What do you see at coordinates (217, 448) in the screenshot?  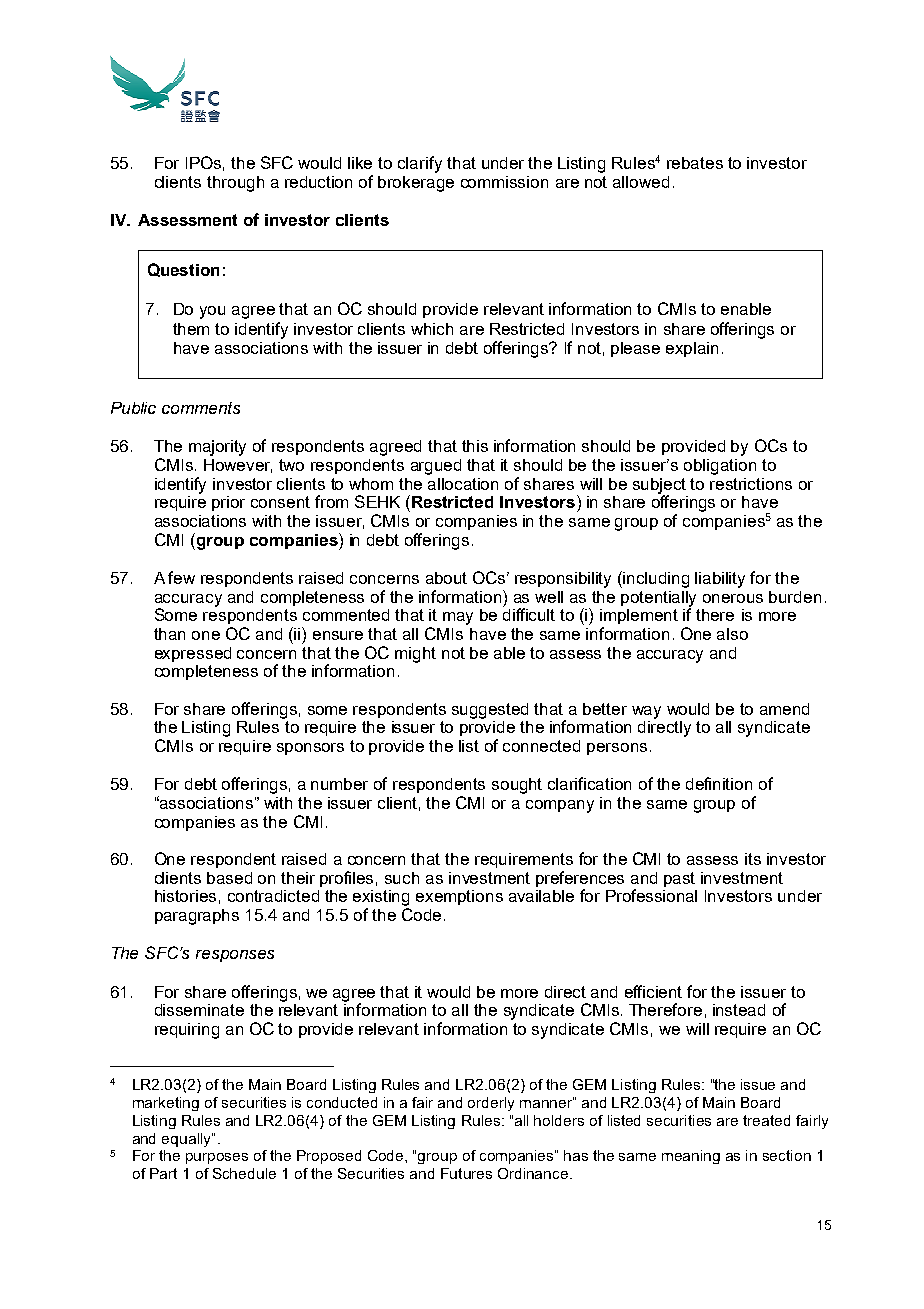 I see `majority` at bounding box center [217, 448].
